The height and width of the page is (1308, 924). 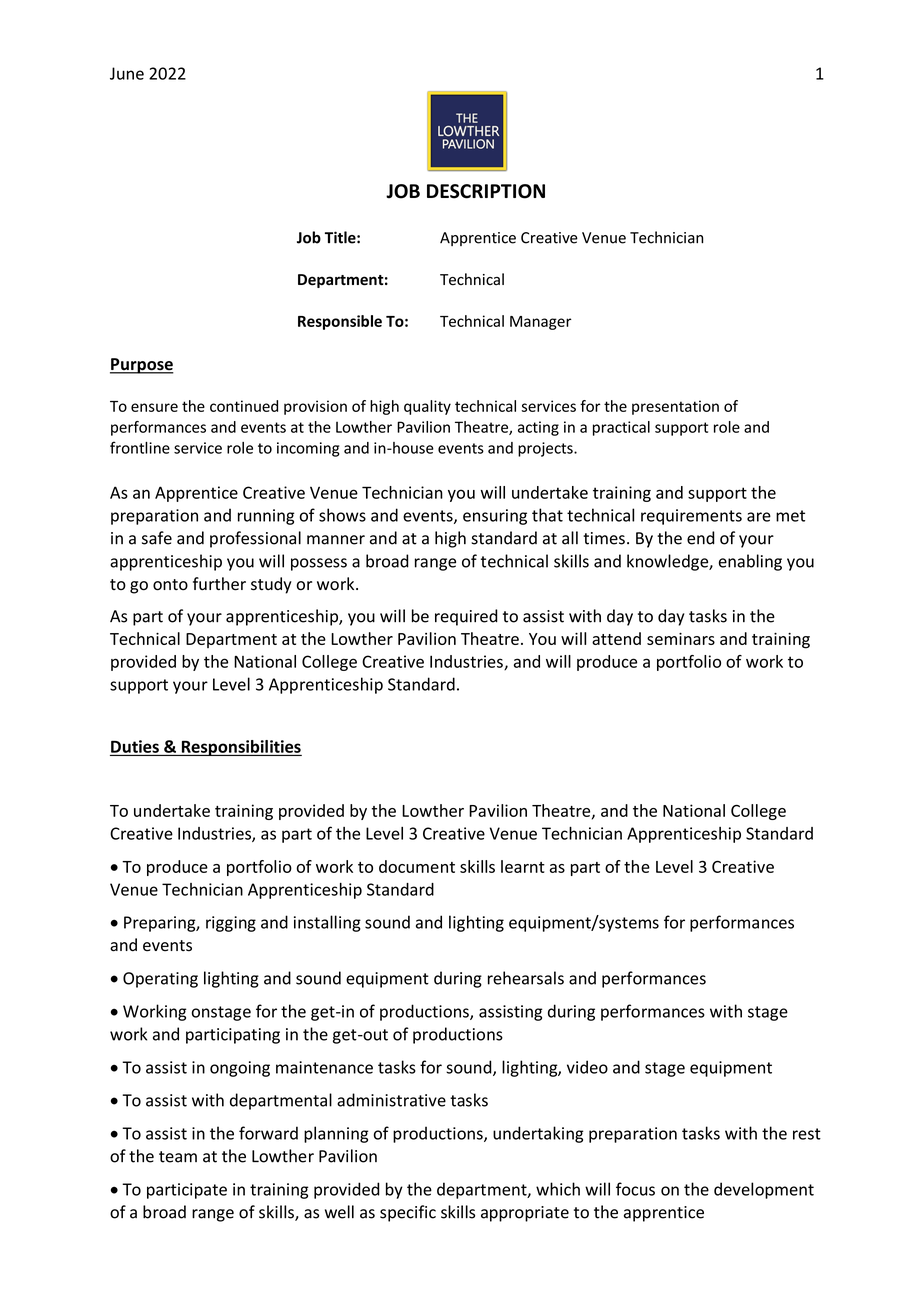 What do you see at coordinates (178, 1157) in the page?
I see `team` at bounding box center [178, 1157].
